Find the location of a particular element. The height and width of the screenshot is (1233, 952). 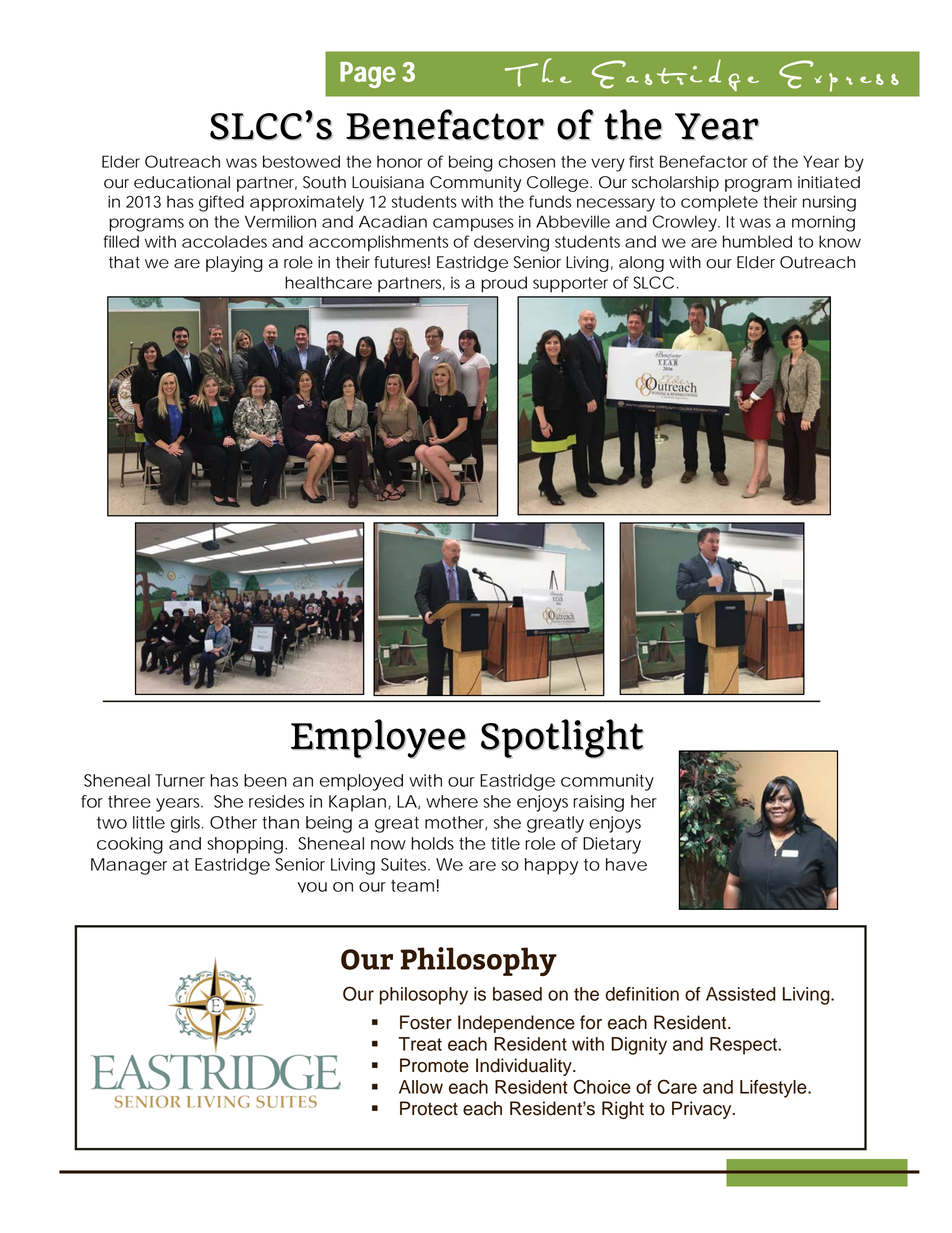

Turner is located at coordinates (180, 780).
